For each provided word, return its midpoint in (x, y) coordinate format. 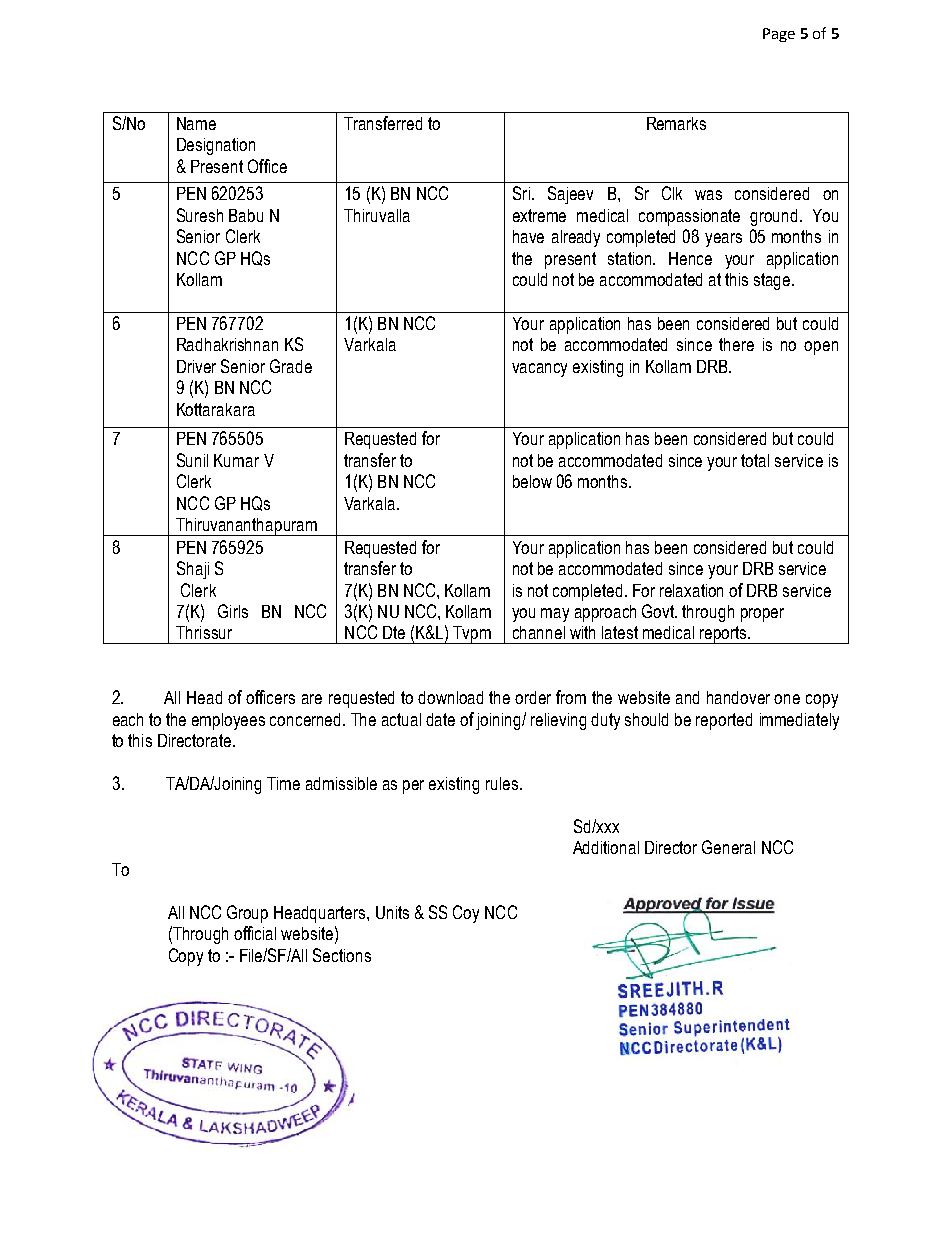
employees (228, 721)
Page (779, 35)
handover (738, 697)
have (528, 236)
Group (247, 914)
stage (773, 281)
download (450, 697)
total (755, 460)
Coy (466, 914)
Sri (521, 193)
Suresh (200, 215)
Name (196, 123)
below (532, 481)
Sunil (192, 460)
